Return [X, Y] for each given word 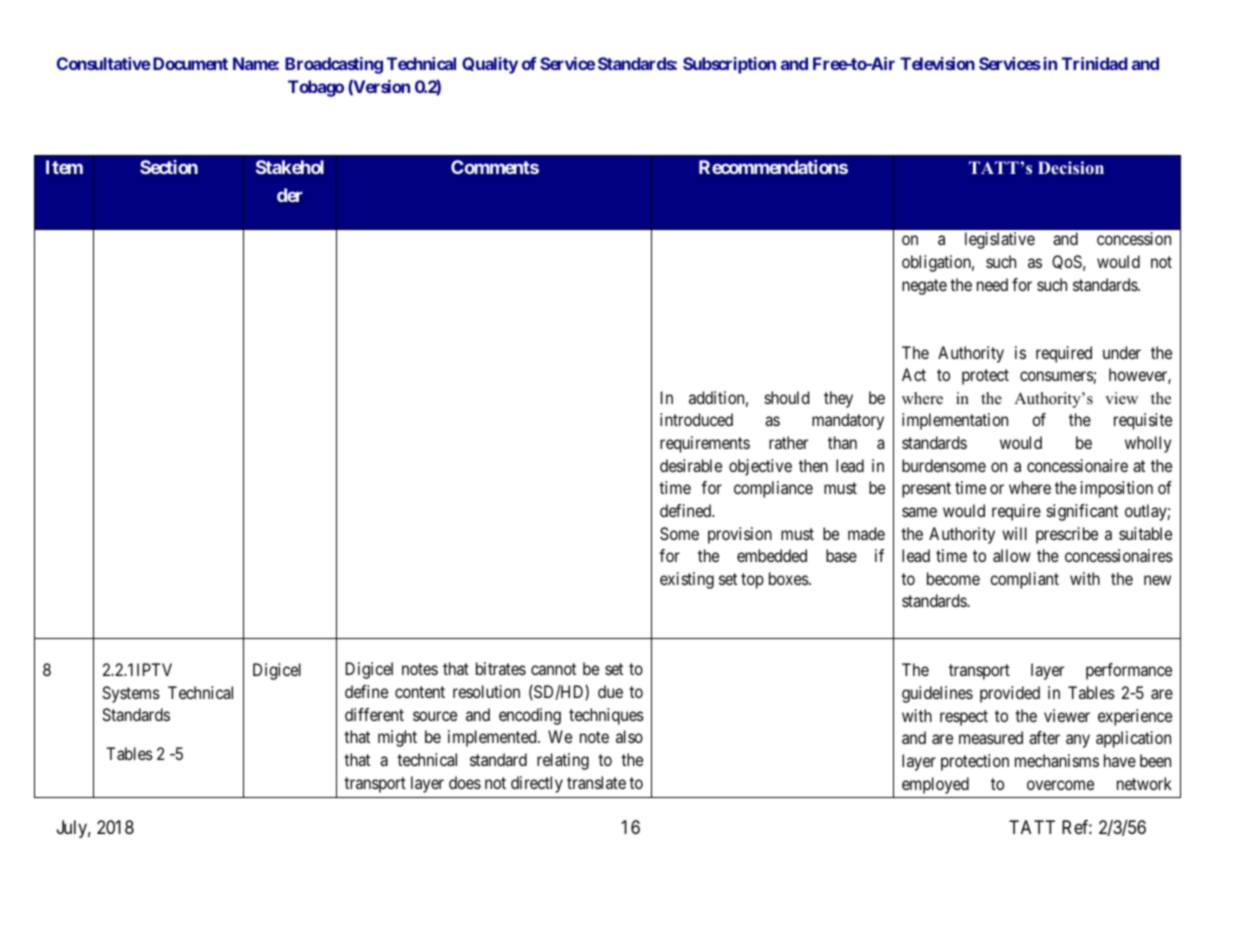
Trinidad [1095, 63]
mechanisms [1057, 760]
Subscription [729, 65]
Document [190, 63]
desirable [691, 465]
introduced [696, 419]
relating [563, 761]
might [397, 738]
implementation [955, 421]
